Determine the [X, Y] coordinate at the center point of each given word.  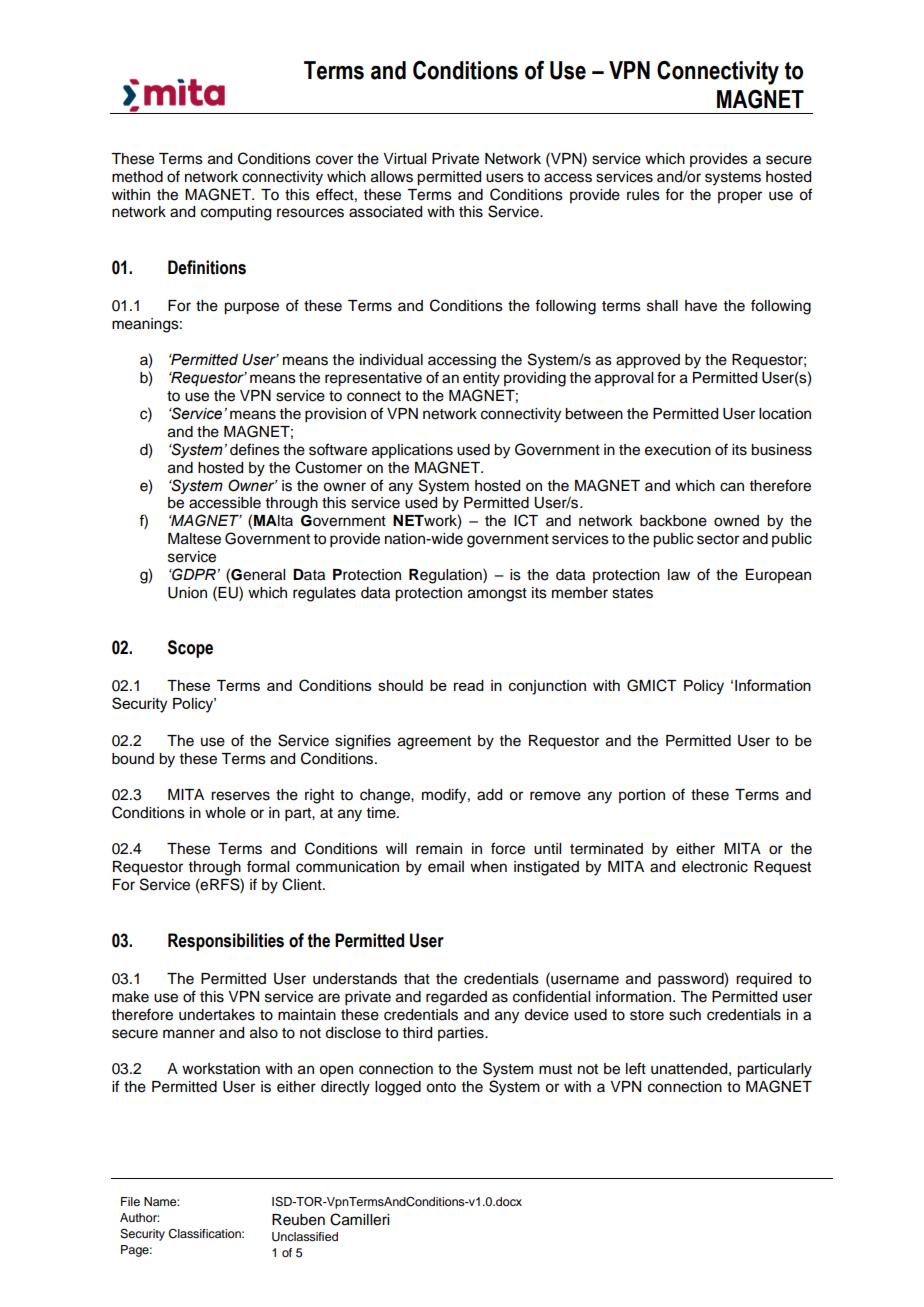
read [469, 685]
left [636, 1068]
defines [255, 449]
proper [740, 197]
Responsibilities [226, 942]
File [130, 1201]
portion [642, 796]
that [417, 978]
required [764, 980]
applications [412, 451]
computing [236, 213]
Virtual [404, 159]
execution [678, 450]
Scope [190, 649]
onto [441, 1087]
